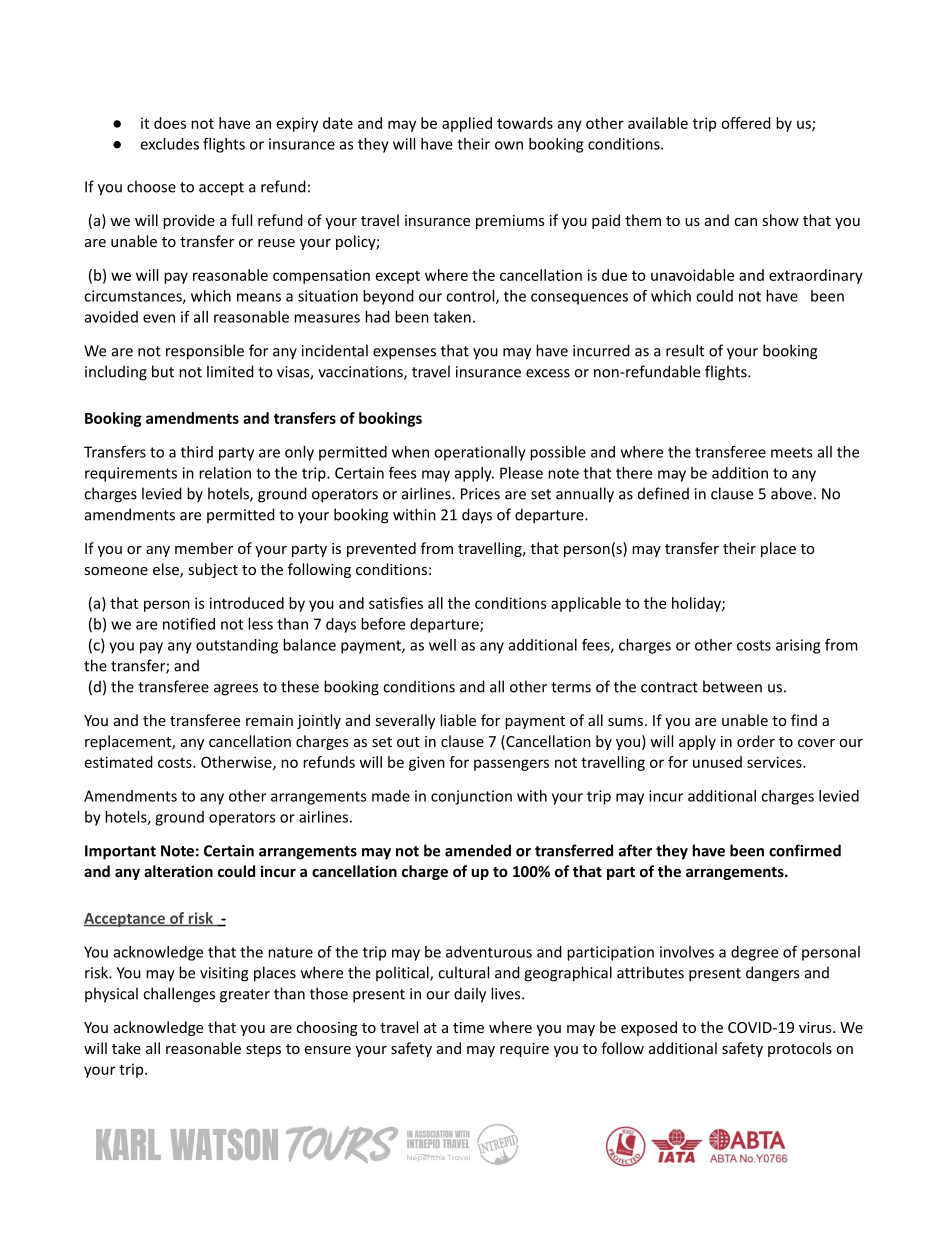 Image resolution: width=952 pixels, height=1233 pixels. What do you see at coordinates (178, 871) in the page?
I see `alteration` at bounding box center [178, 871].
